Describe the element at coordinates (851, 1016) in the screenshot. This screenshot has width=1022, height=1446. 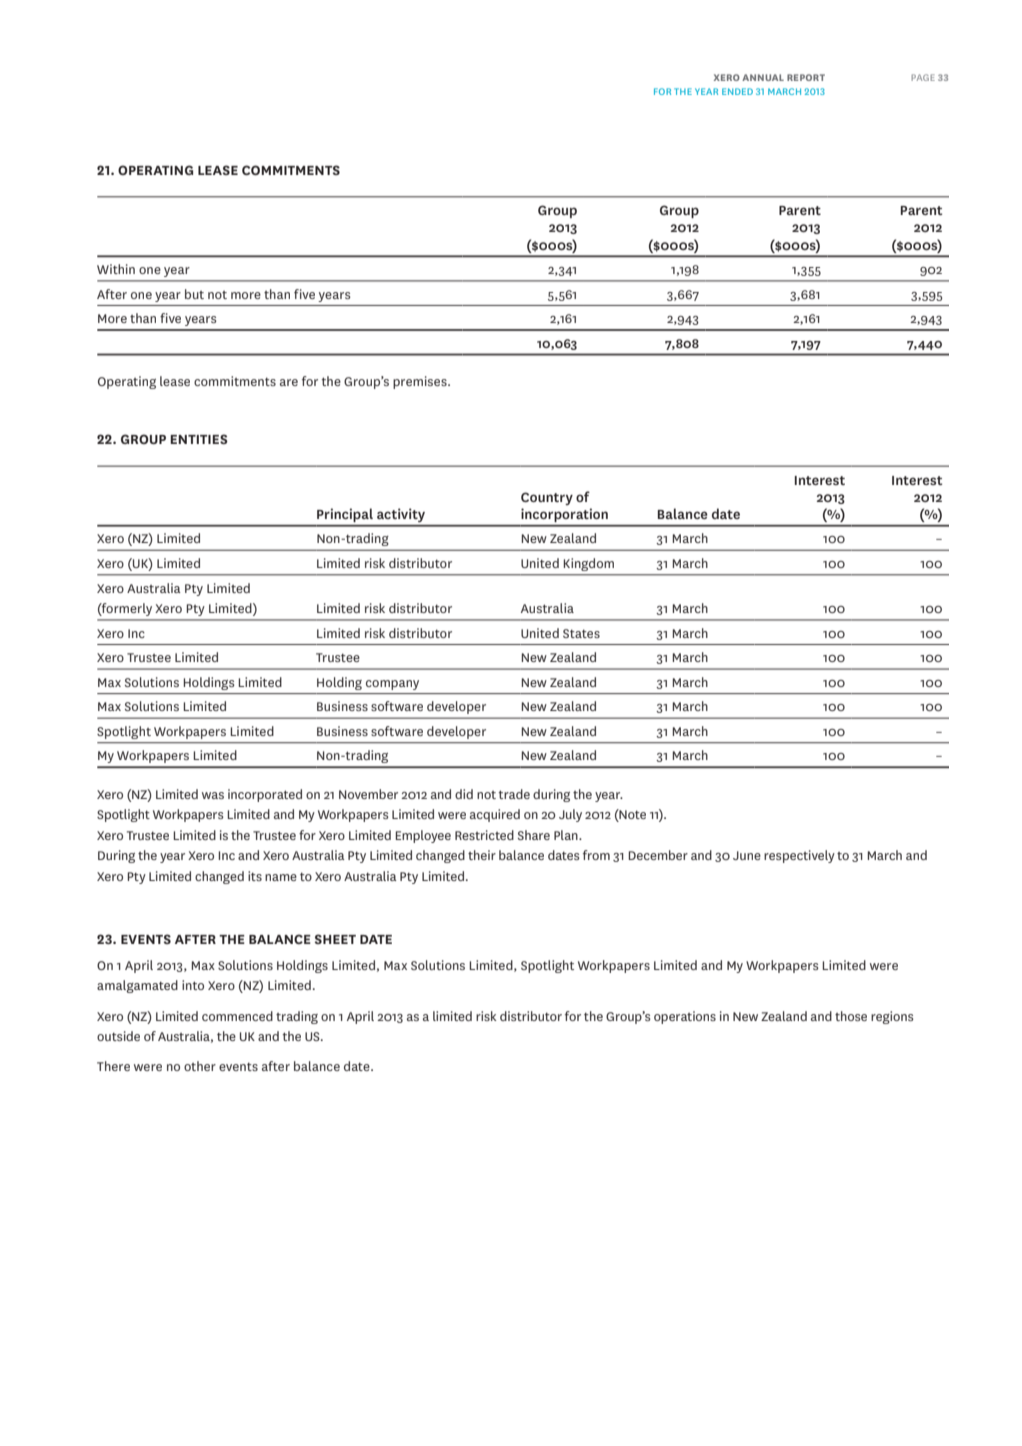
I see `those` at that location.
